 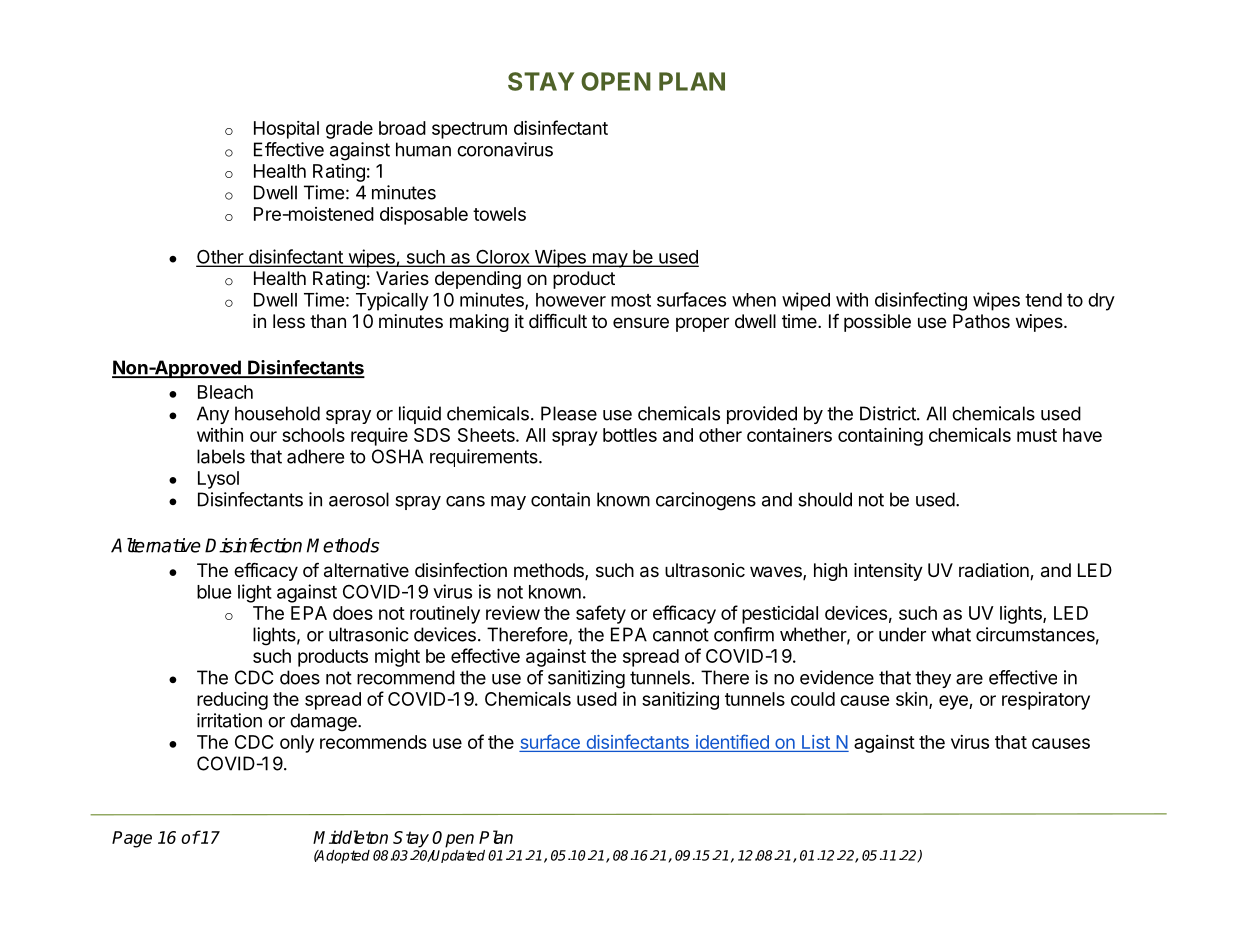 I want to click on Lysol, so click(x=218, y=480).
